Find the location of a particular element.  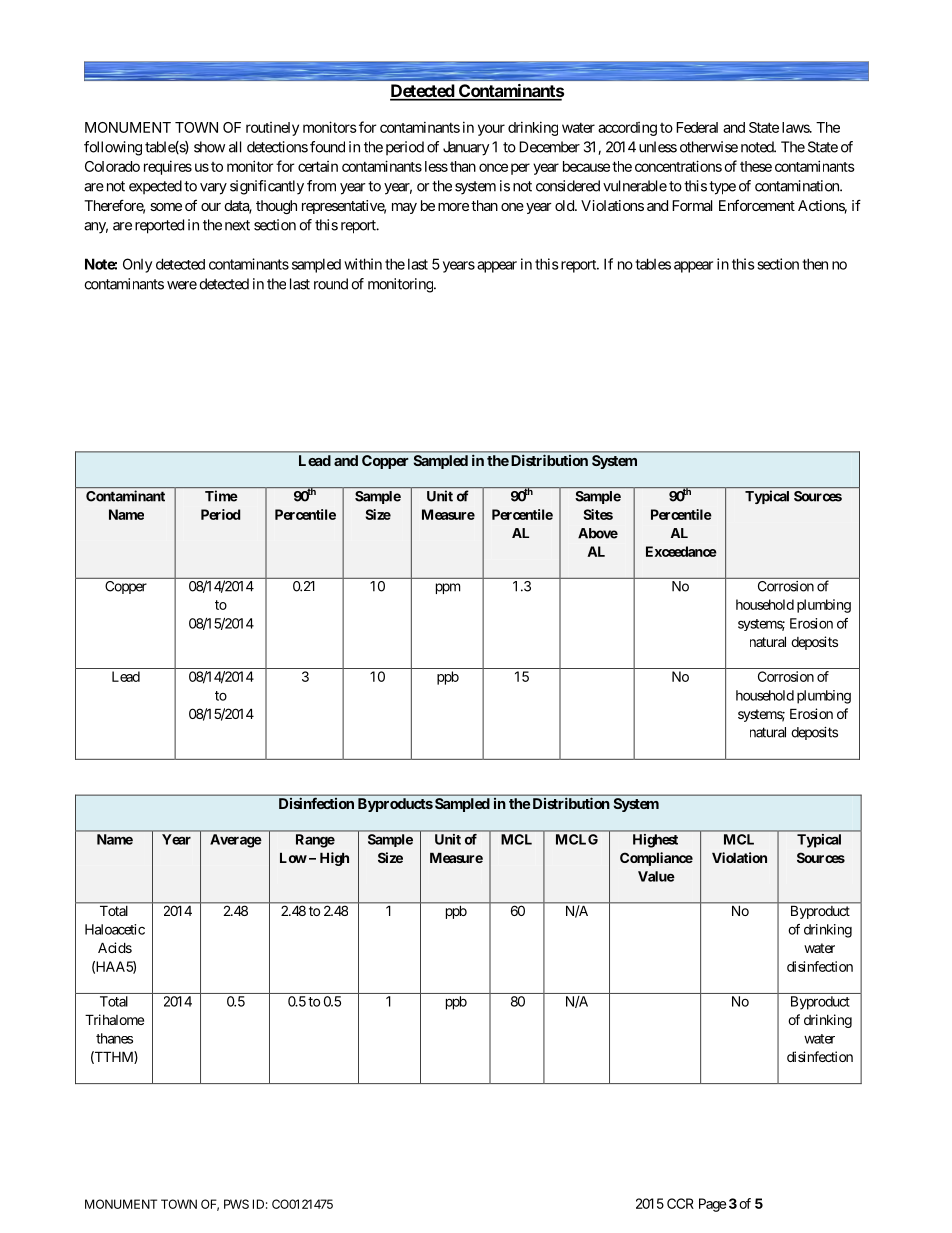

ppm is located at coordinates (448, 588).
